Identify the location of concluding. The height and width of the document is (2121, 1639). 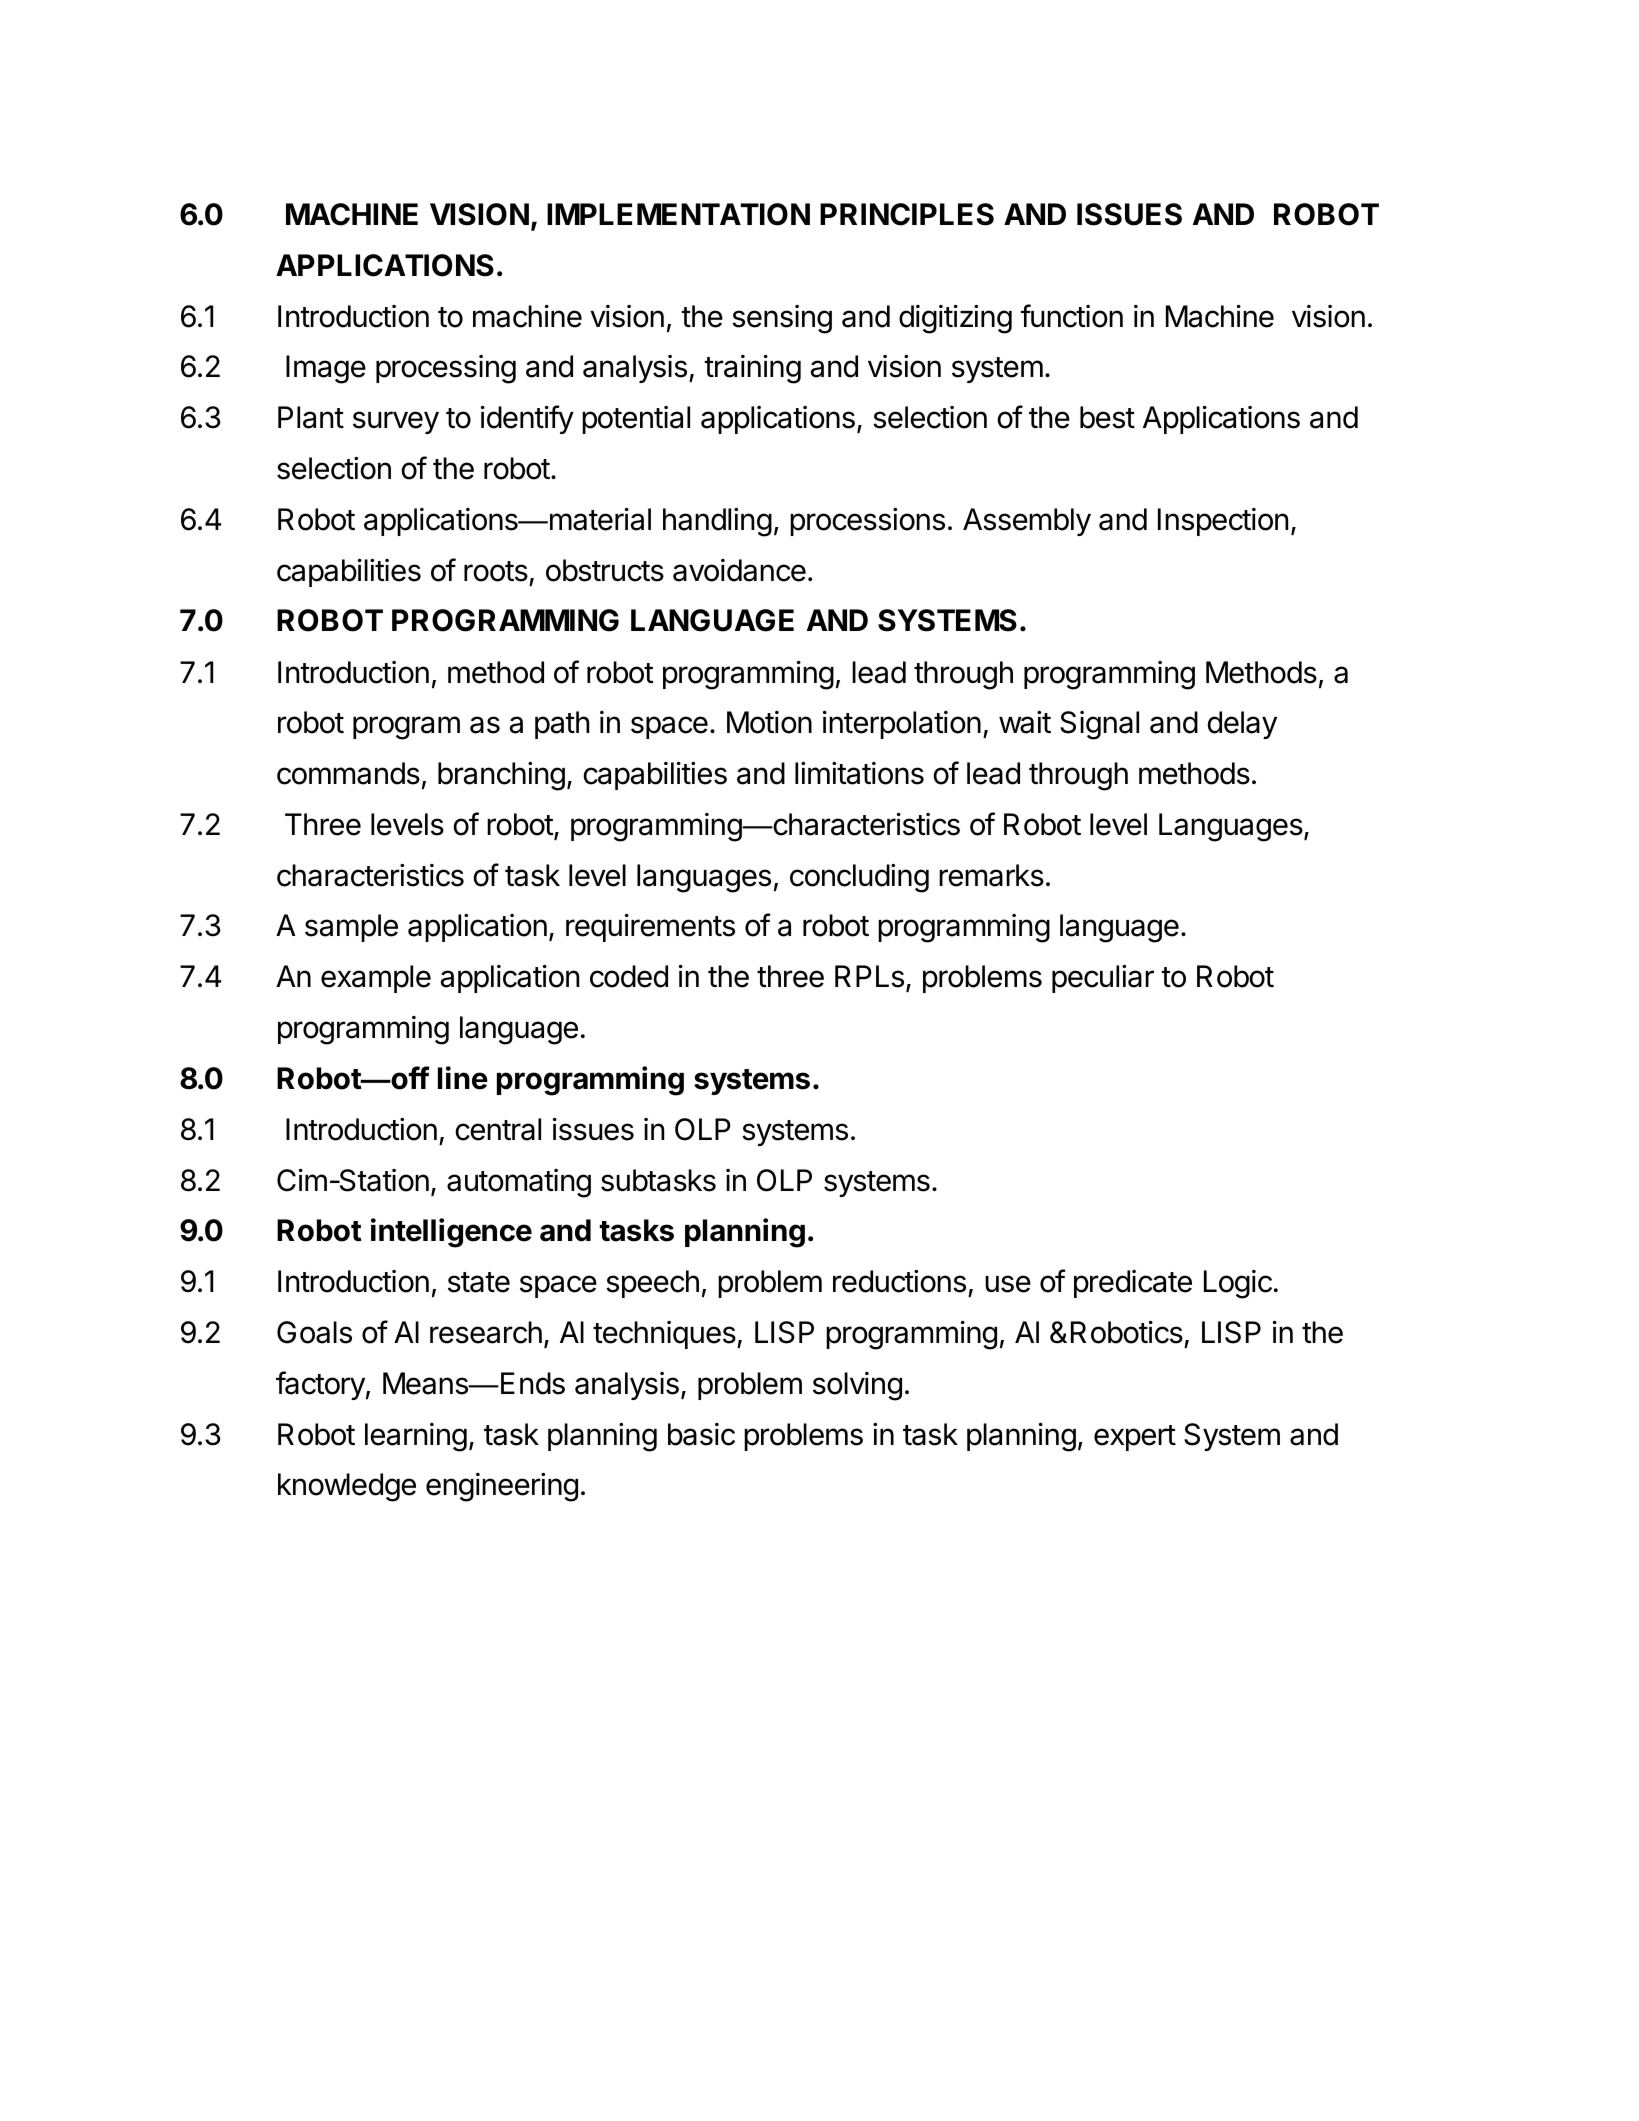
(859, 878).
